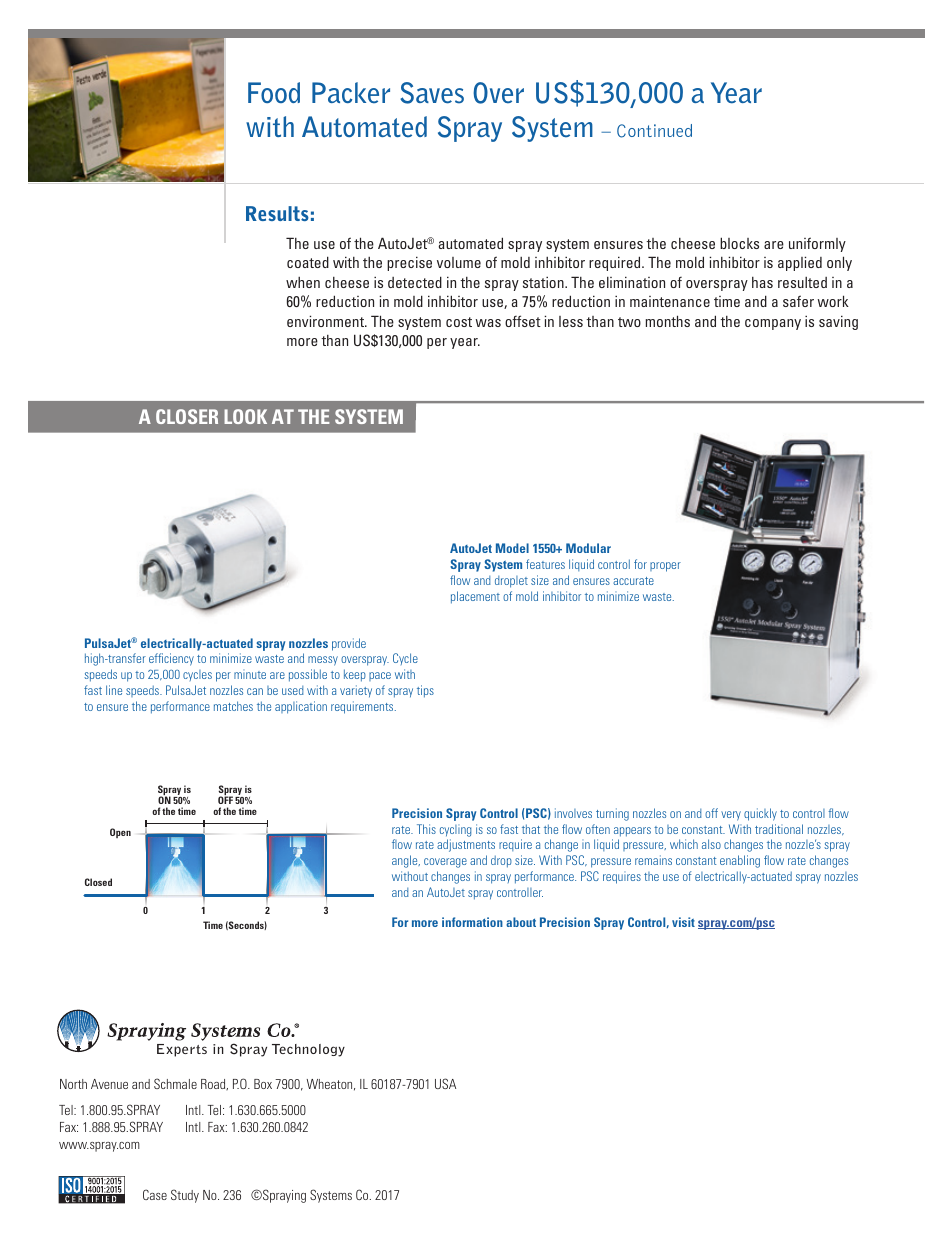 This screenshot has width=952, height=1233. What do you see at coordinates (654, 131) in the screenshot?
I see `Continued` at bounding box center [654, 131].
